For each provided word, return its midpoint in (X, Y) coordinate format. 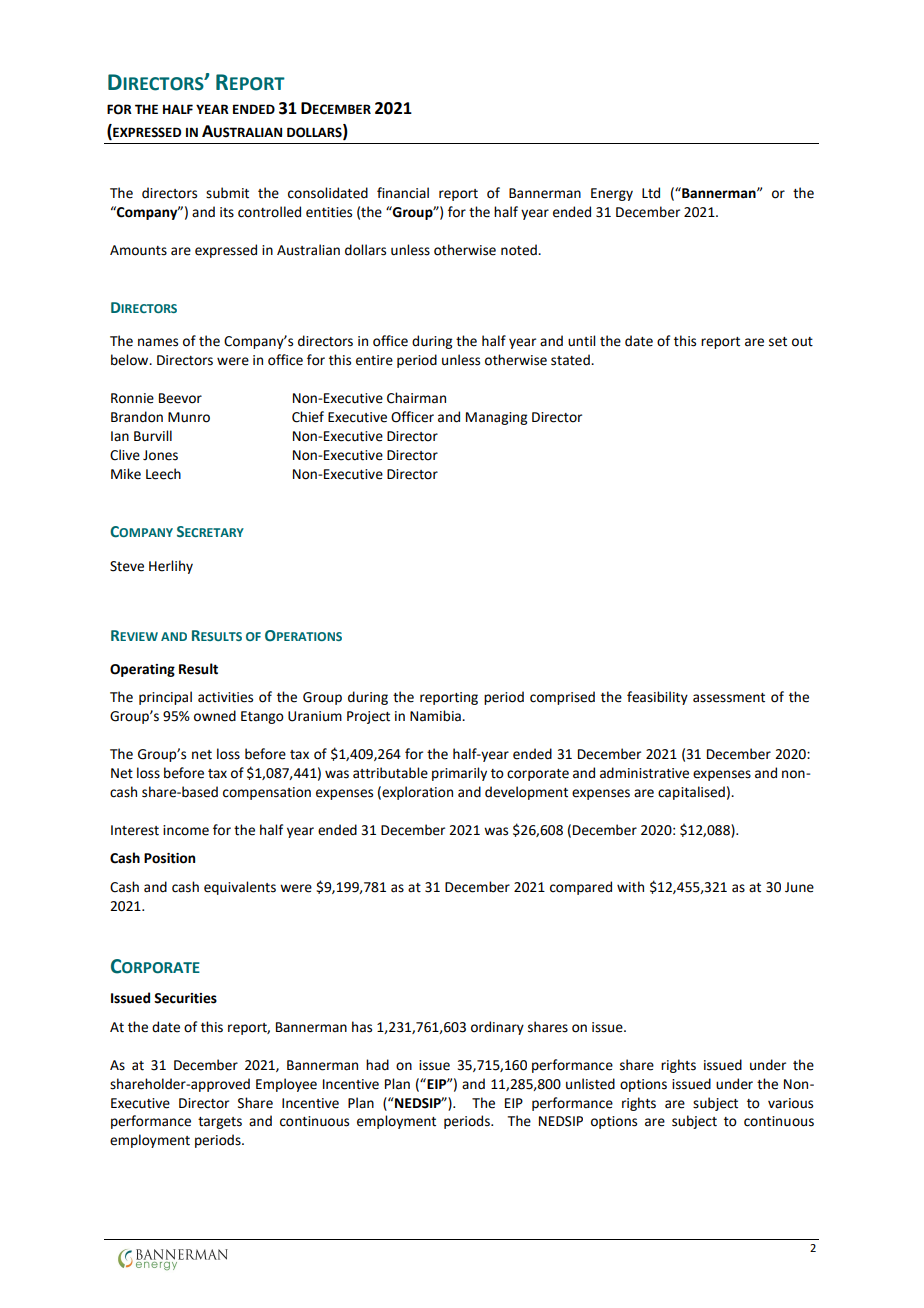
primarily (459, 774)
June (799, 887)
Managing (496, 418)
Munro (189, 417)
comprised (562, 698)
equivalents (240, 888)
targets (220, 1123)
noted (520, 250)
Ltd (651, 193)
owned (215, 716)
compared (581, 888)
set (778, 342)
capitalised (691, 793)
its (227, 212)
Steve (127, 566)
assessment (729, 698)
